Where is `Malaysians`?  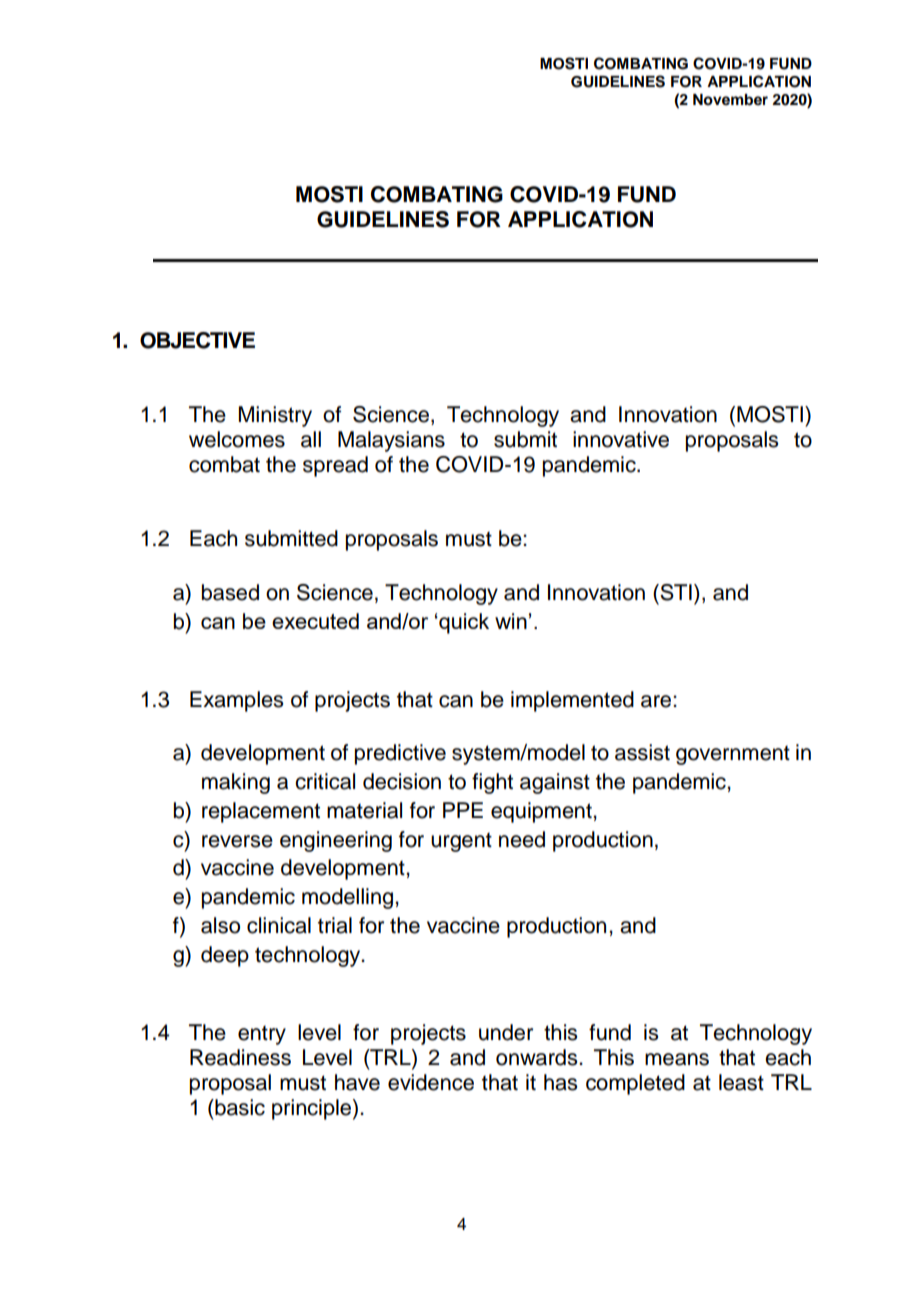 Malaysians is located at coordinates (391, 441).
